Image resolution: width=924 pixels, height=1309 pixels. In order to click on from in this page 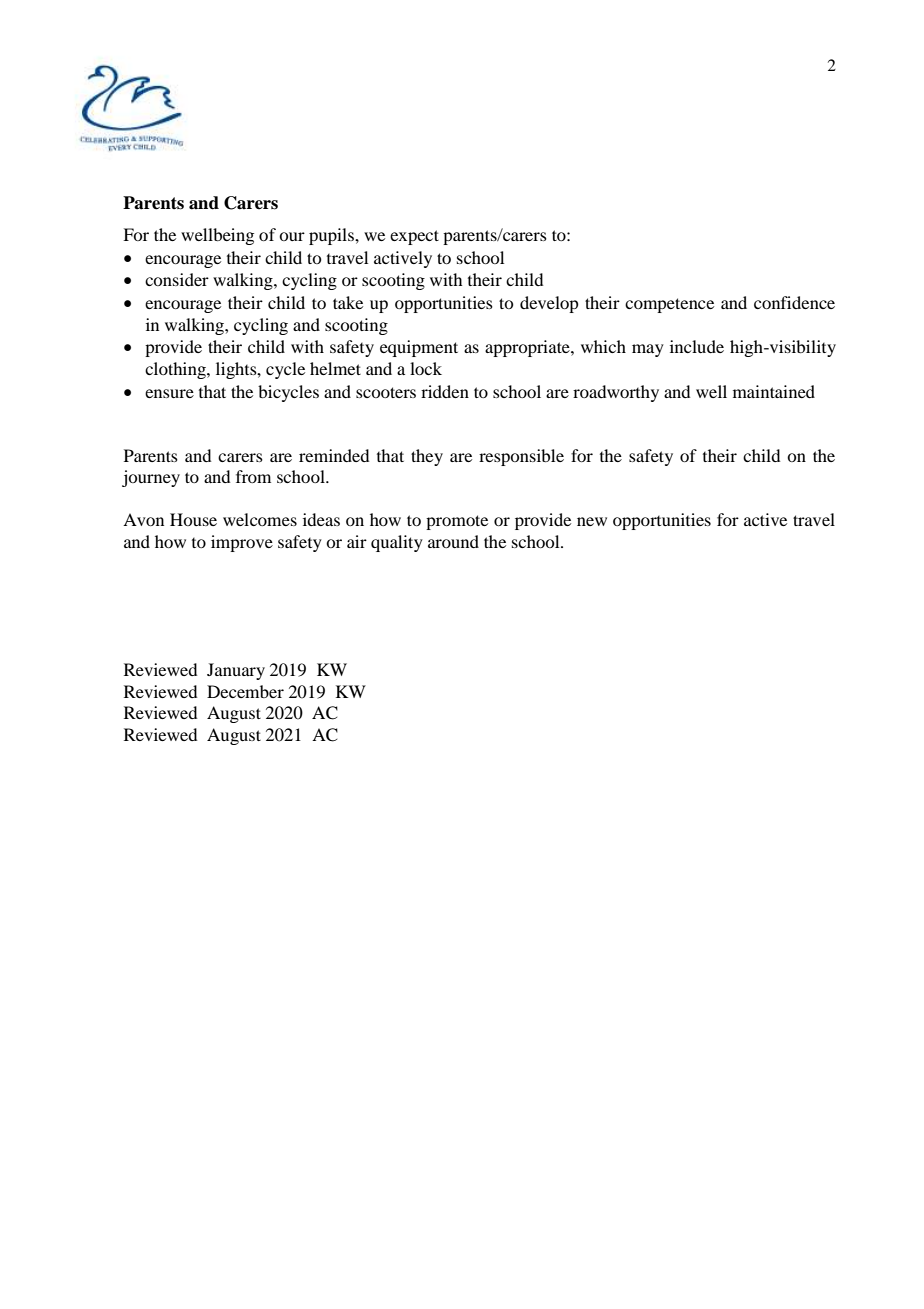, I will do `click(253, 476)`.
